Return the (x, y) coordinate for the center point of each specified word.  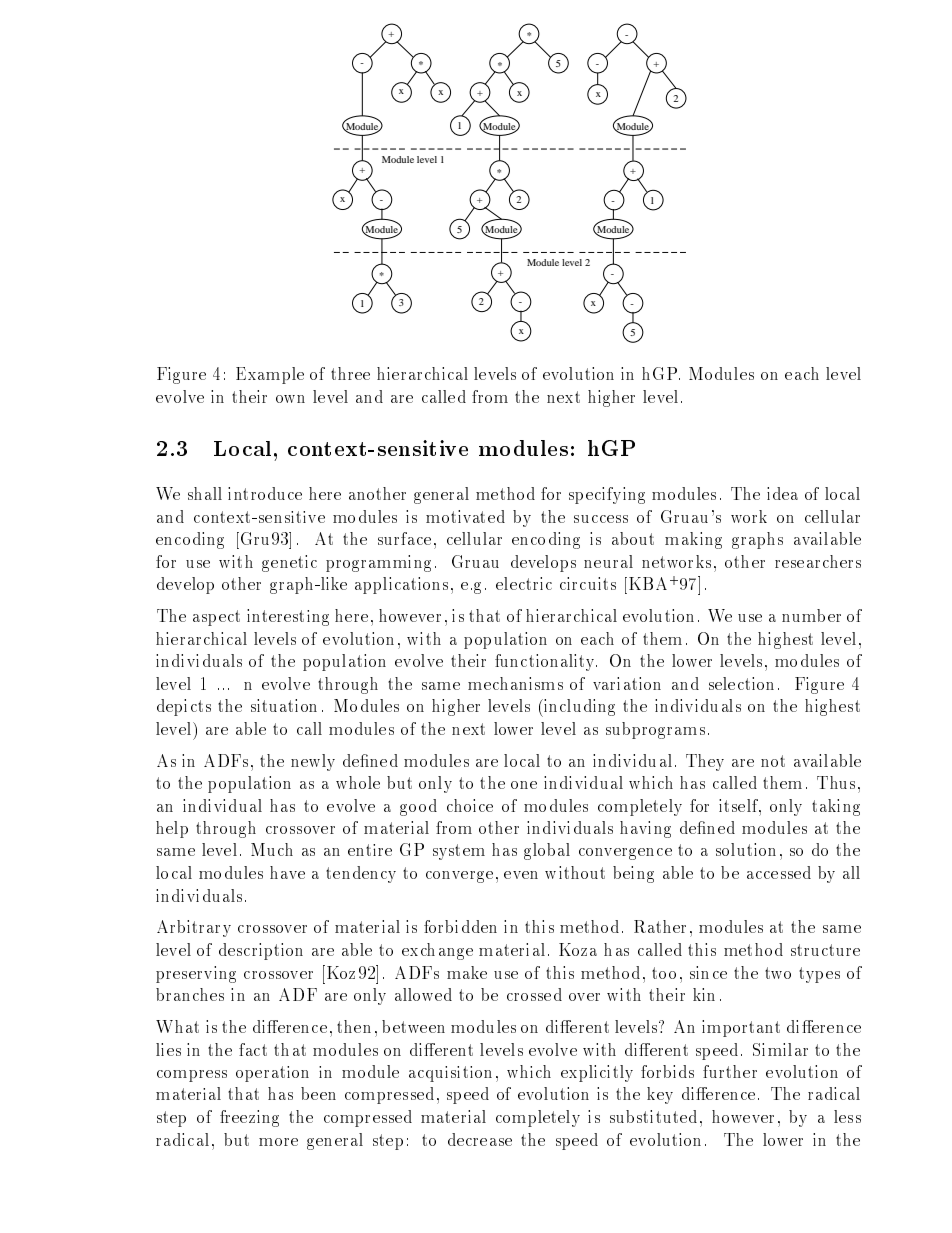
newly (313, 762)
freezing (249, 1118)
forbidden (460, 926)
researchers (818, 561)
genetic (289, 563)
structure (825, 950)
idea (782, 493)
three (350, 373)
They (705, 762)
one (524, 785)
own (290, 399)
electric (524, 583)
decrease (480, 1139)
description (261, 951)
